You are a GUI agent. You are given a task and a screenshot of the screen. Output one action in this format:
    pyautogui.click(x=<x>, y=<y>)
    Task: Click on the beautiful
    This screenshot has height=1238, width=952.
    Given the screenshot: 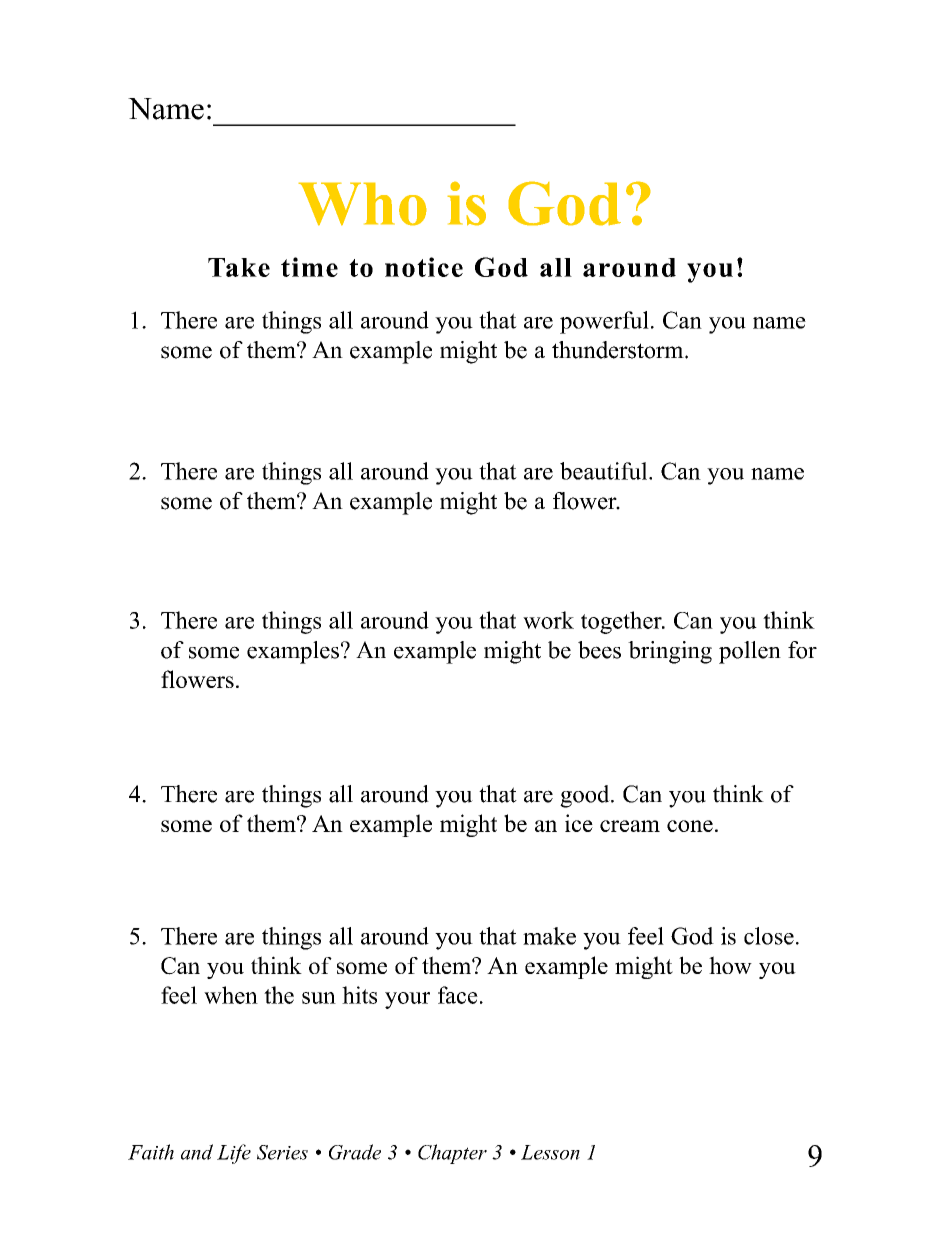 What is the action you would take?
    pyautogui.click(x=605, y=471)
